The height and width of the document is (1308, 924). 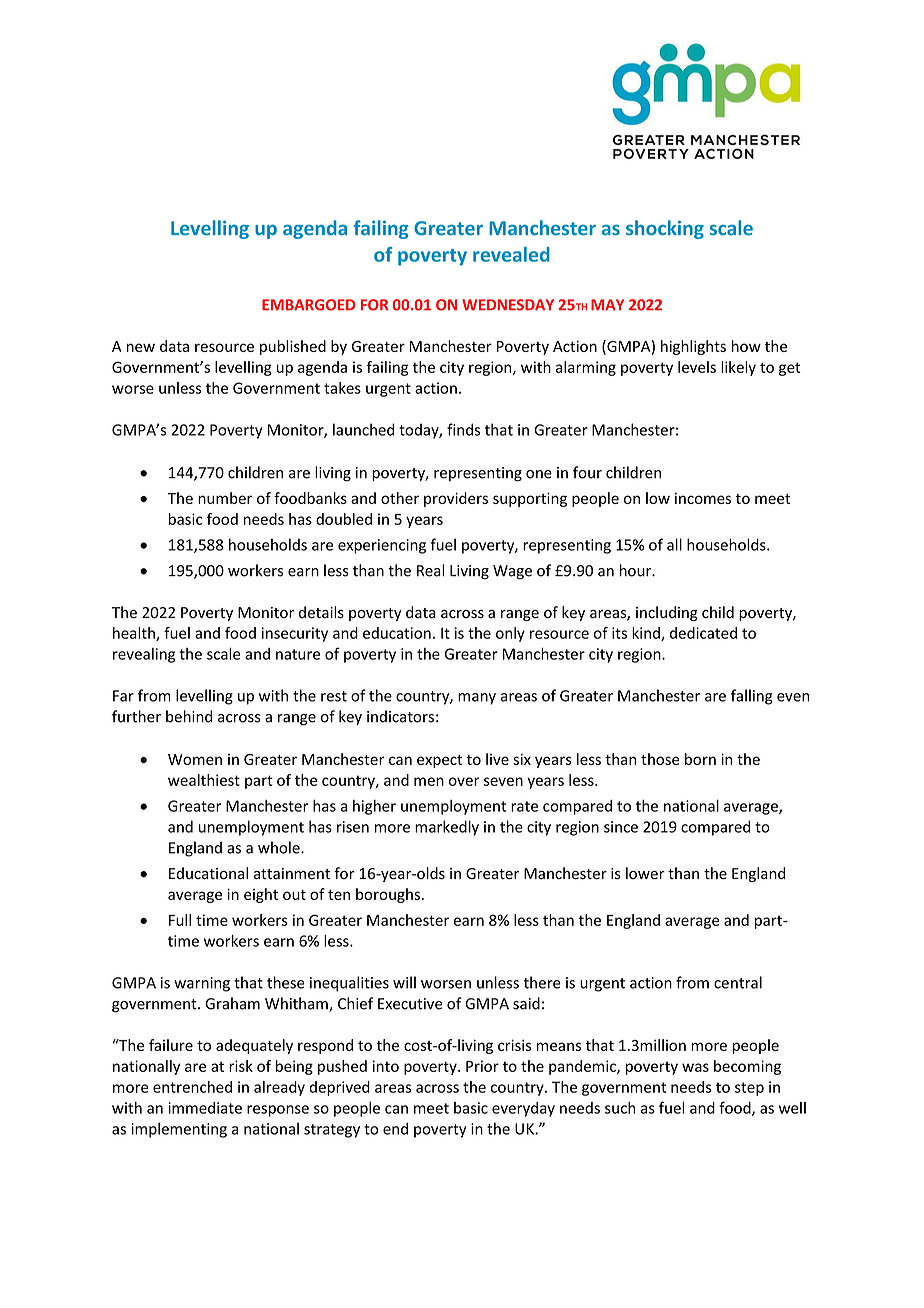 I want to click on shocking, so click(x=665, y=229).
